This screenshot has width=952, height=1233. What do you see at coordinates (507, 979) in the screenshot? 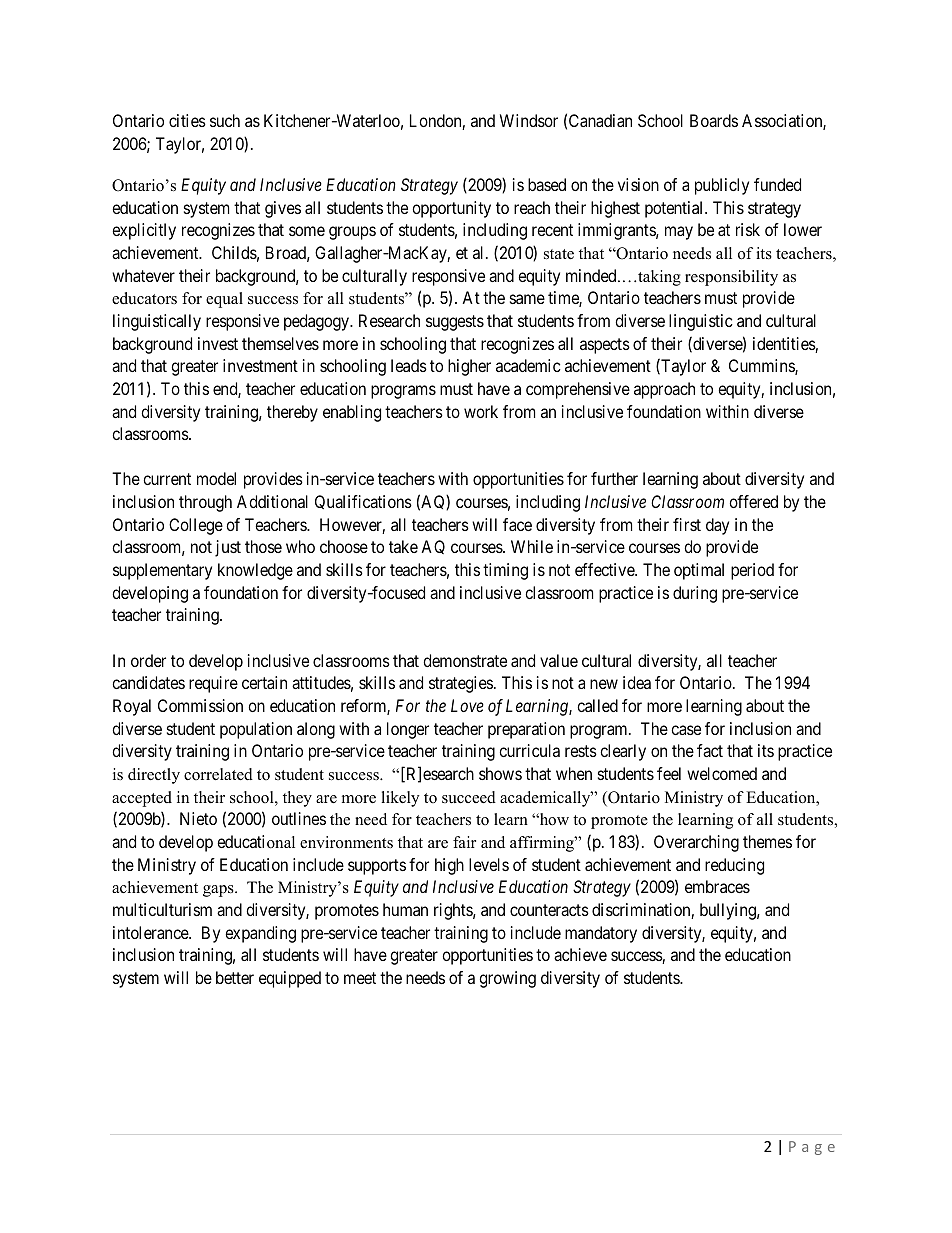
I see `growing` at bounding box center [507, 979].
